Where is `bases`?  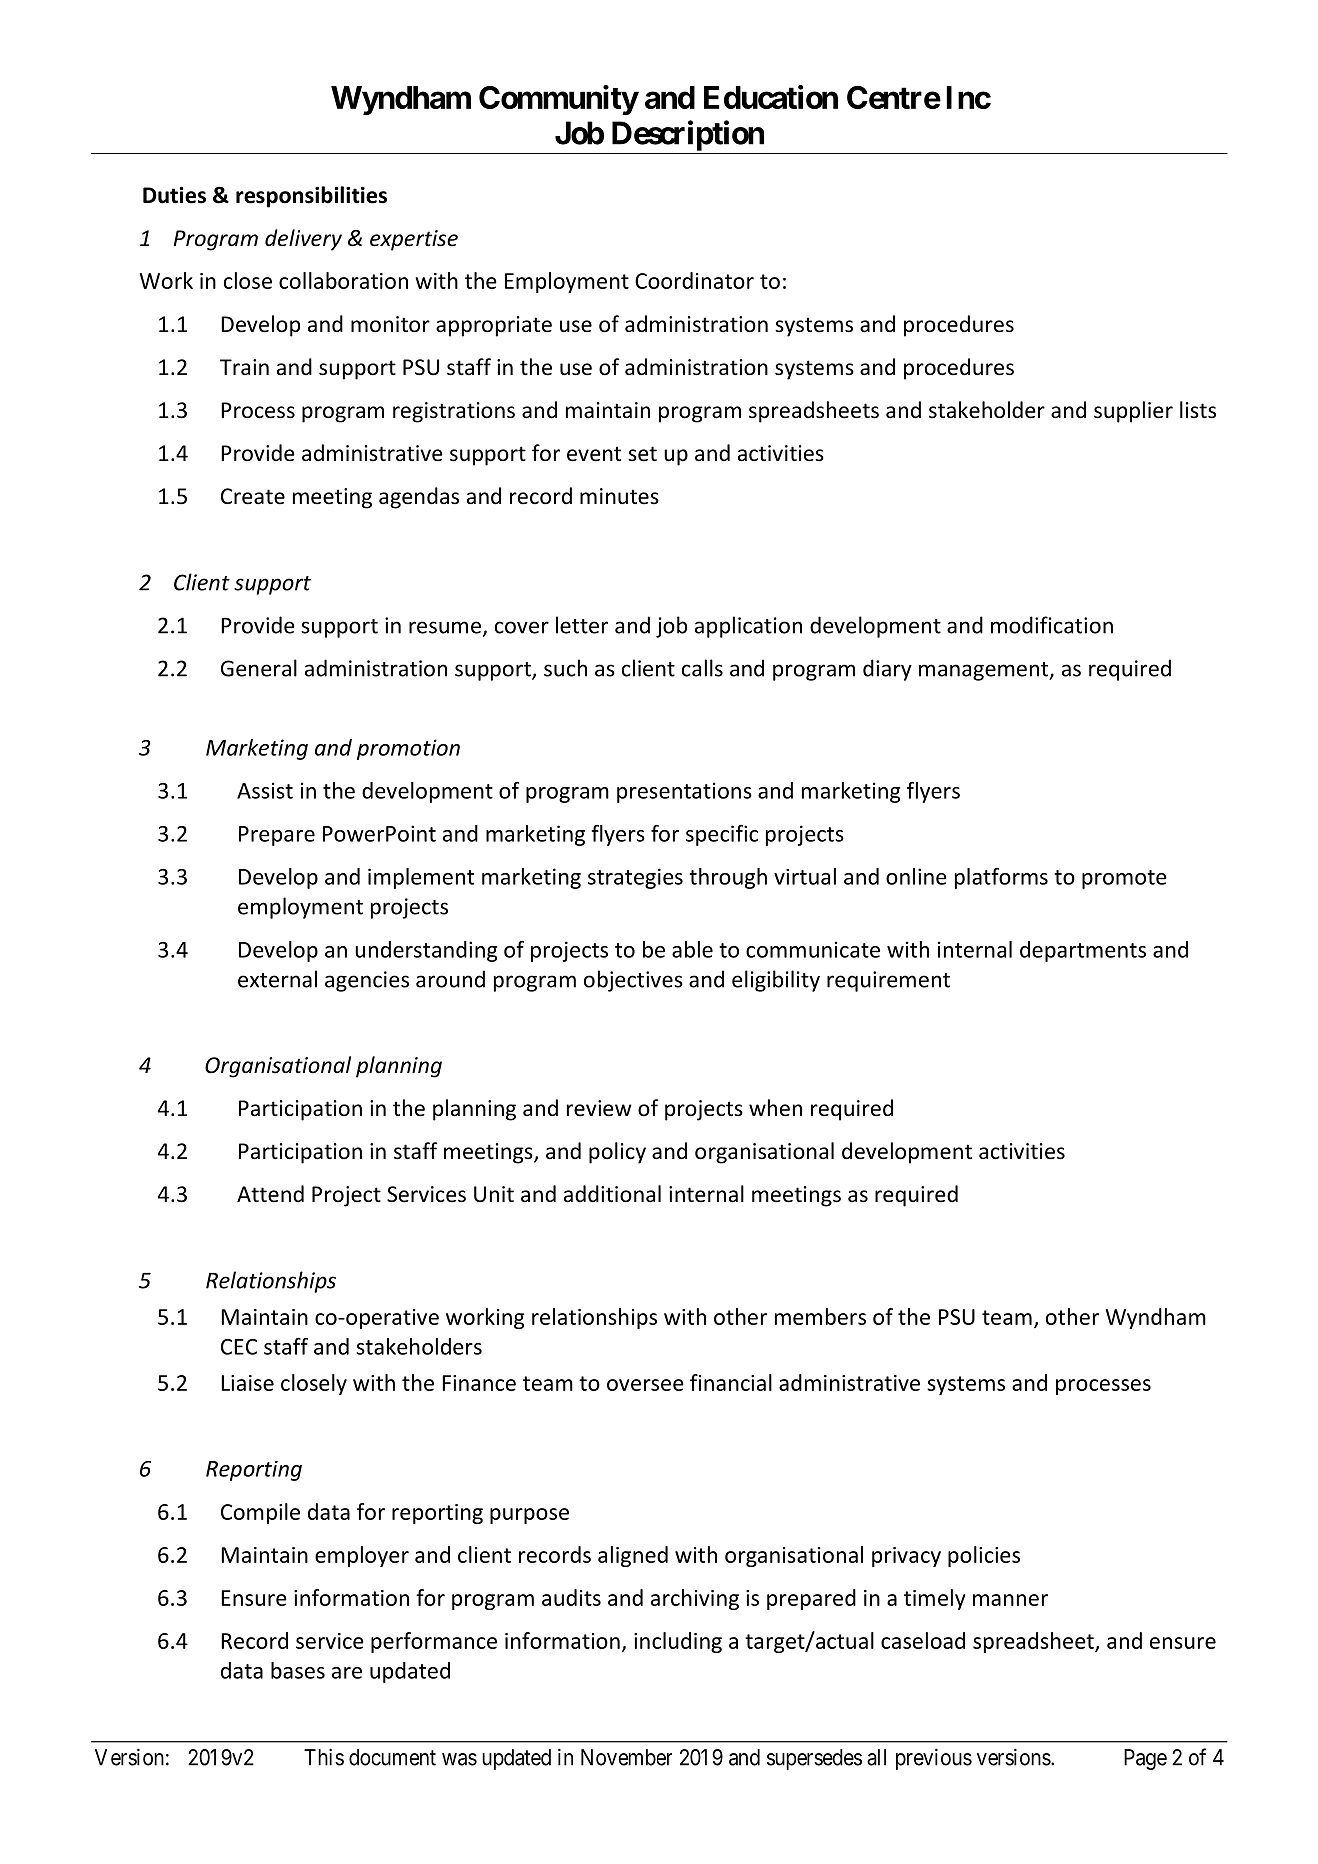 bases is located at coordinates (298, 1670).
